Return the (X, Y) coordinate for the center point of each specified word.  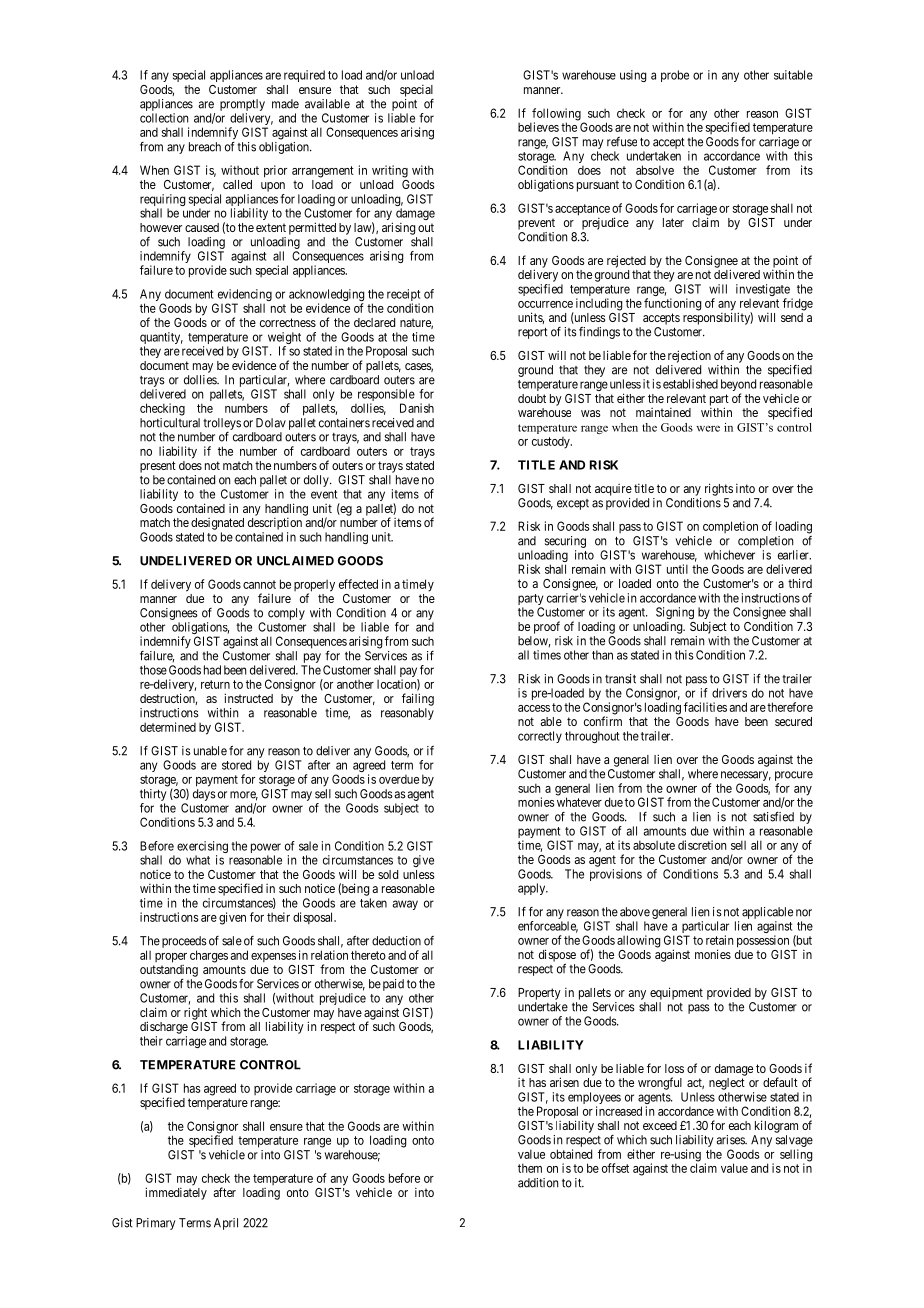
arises (731, 1140)
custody (552, 443)
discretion (702, 845)
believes (538, 127)
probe (675, 76)
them (530, 1168)
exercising (202, 848)
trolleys (222, 424)
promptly (242, 105)
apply (533, 889)
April (226, 1224)
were (708, 428)
